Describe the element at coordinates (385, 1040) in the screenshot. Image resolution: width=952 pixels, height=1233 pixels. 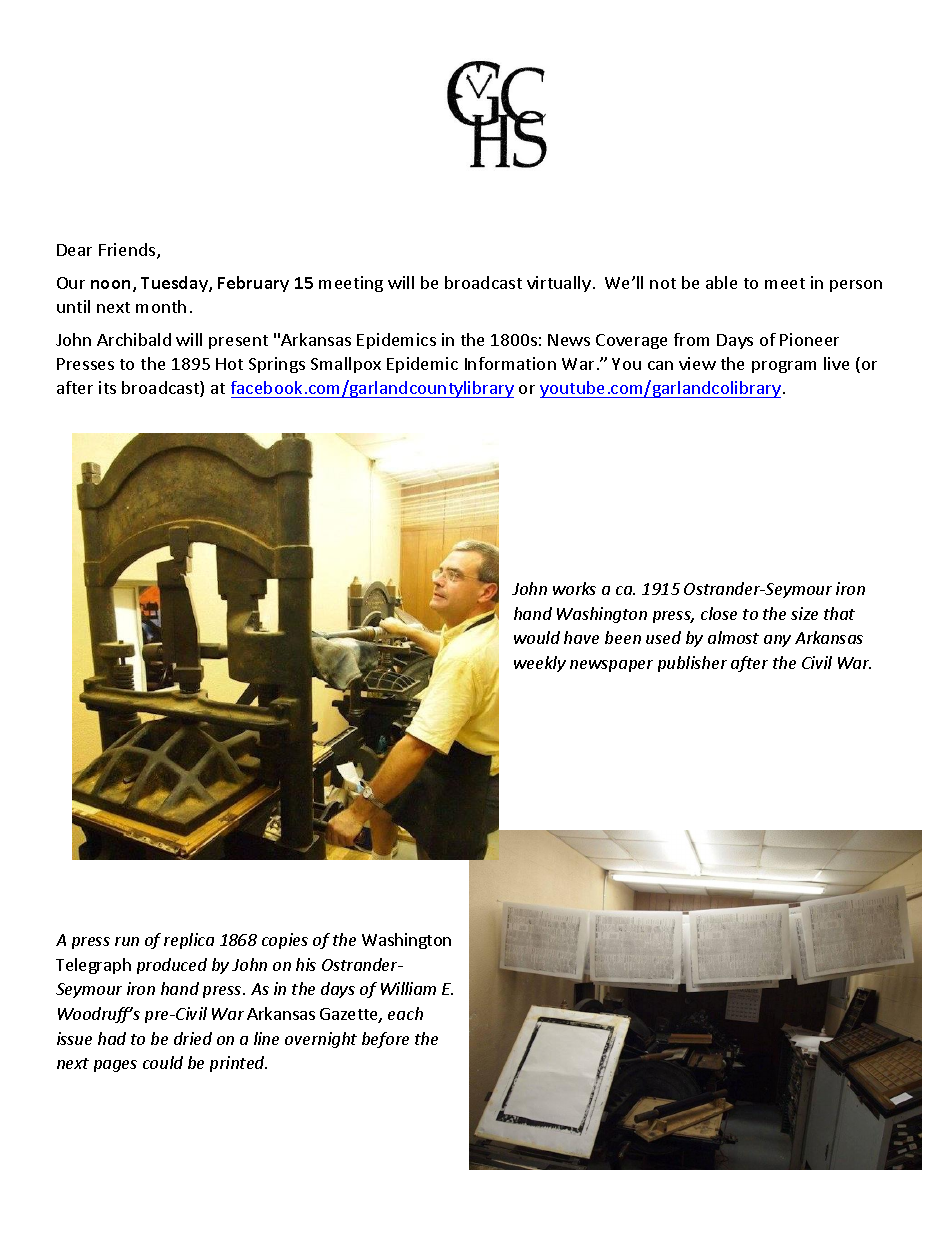
I see `before` at that location.
